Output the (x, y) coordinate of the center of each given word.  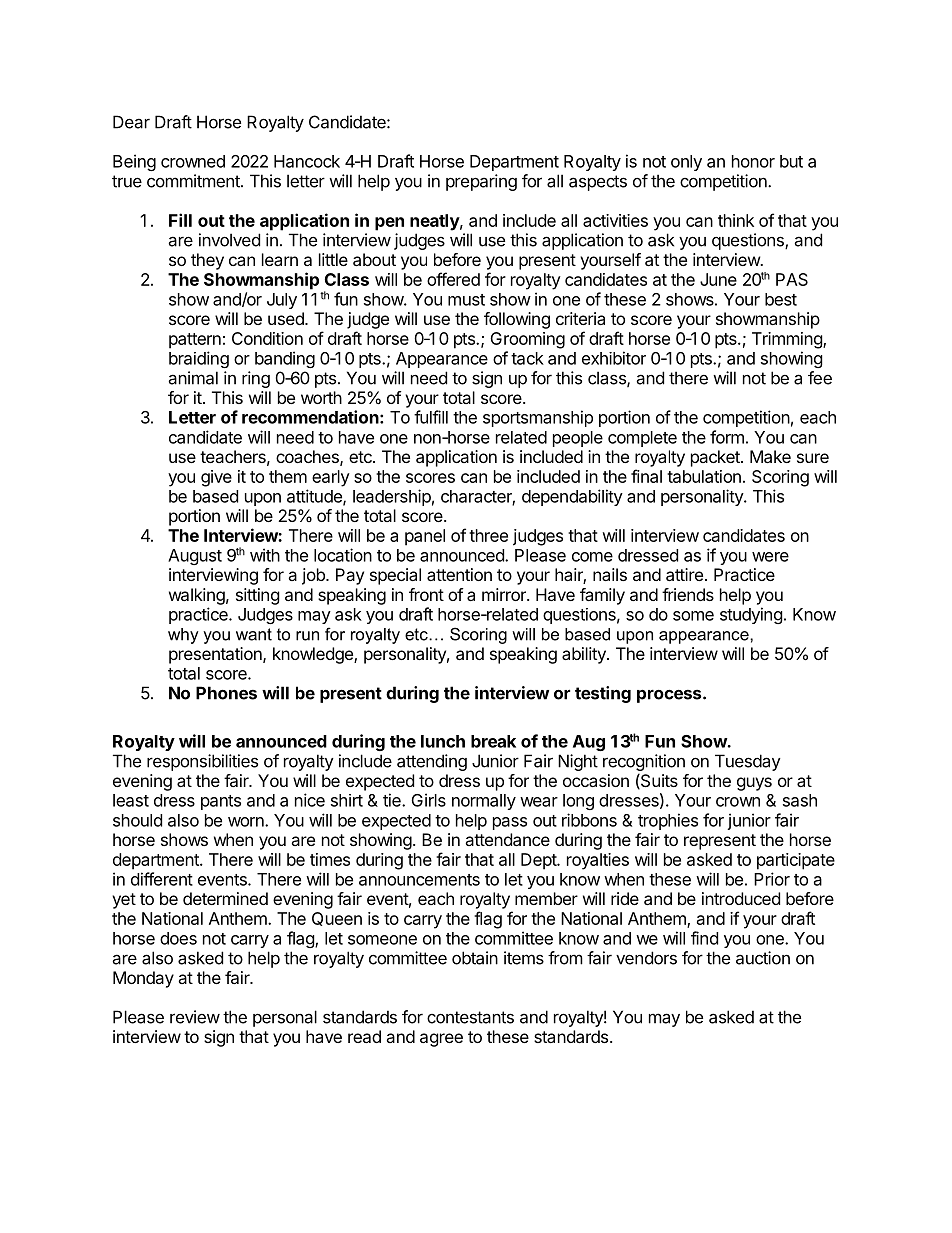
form (727, 437)
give (216, 478)
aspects (598, 183)
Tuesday (748, 762)
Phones (226, 693)
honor (753, 161)
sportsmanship (538, 418)
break (493, 741)
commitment (194, 181)
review (195, 1017)
